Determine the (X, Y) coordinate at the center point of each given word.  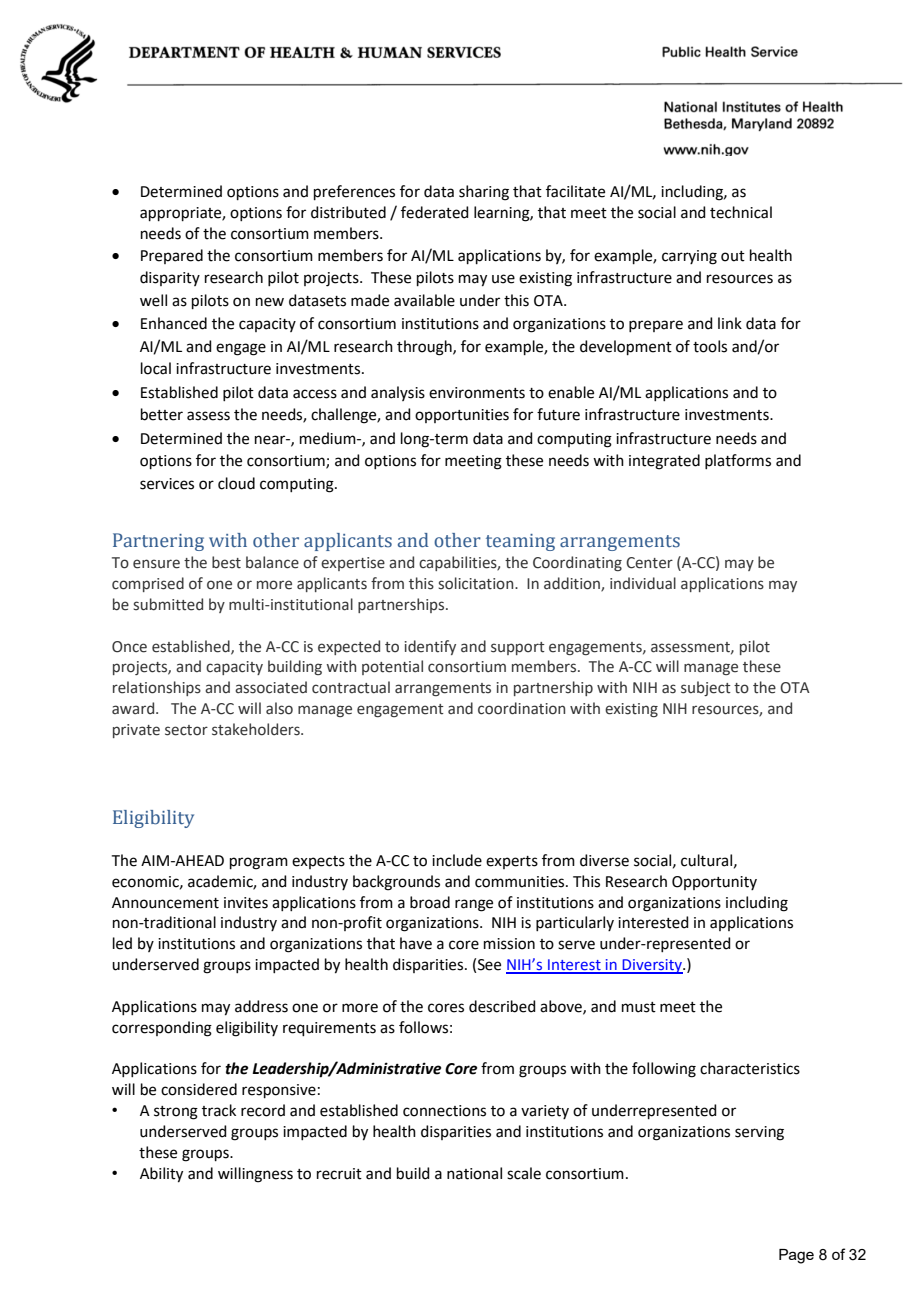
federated (435, 212)
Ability (161, 1175)
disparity (170, 278)
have (416, 943)
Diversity (652, 966)
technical (741, 212)
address (261, 1006)
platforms (738, 461)
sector (186, 730)
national (474, 1173)
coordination (521, 708)
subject (706, 688)
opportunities (462, 416)
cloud (236, 483)
